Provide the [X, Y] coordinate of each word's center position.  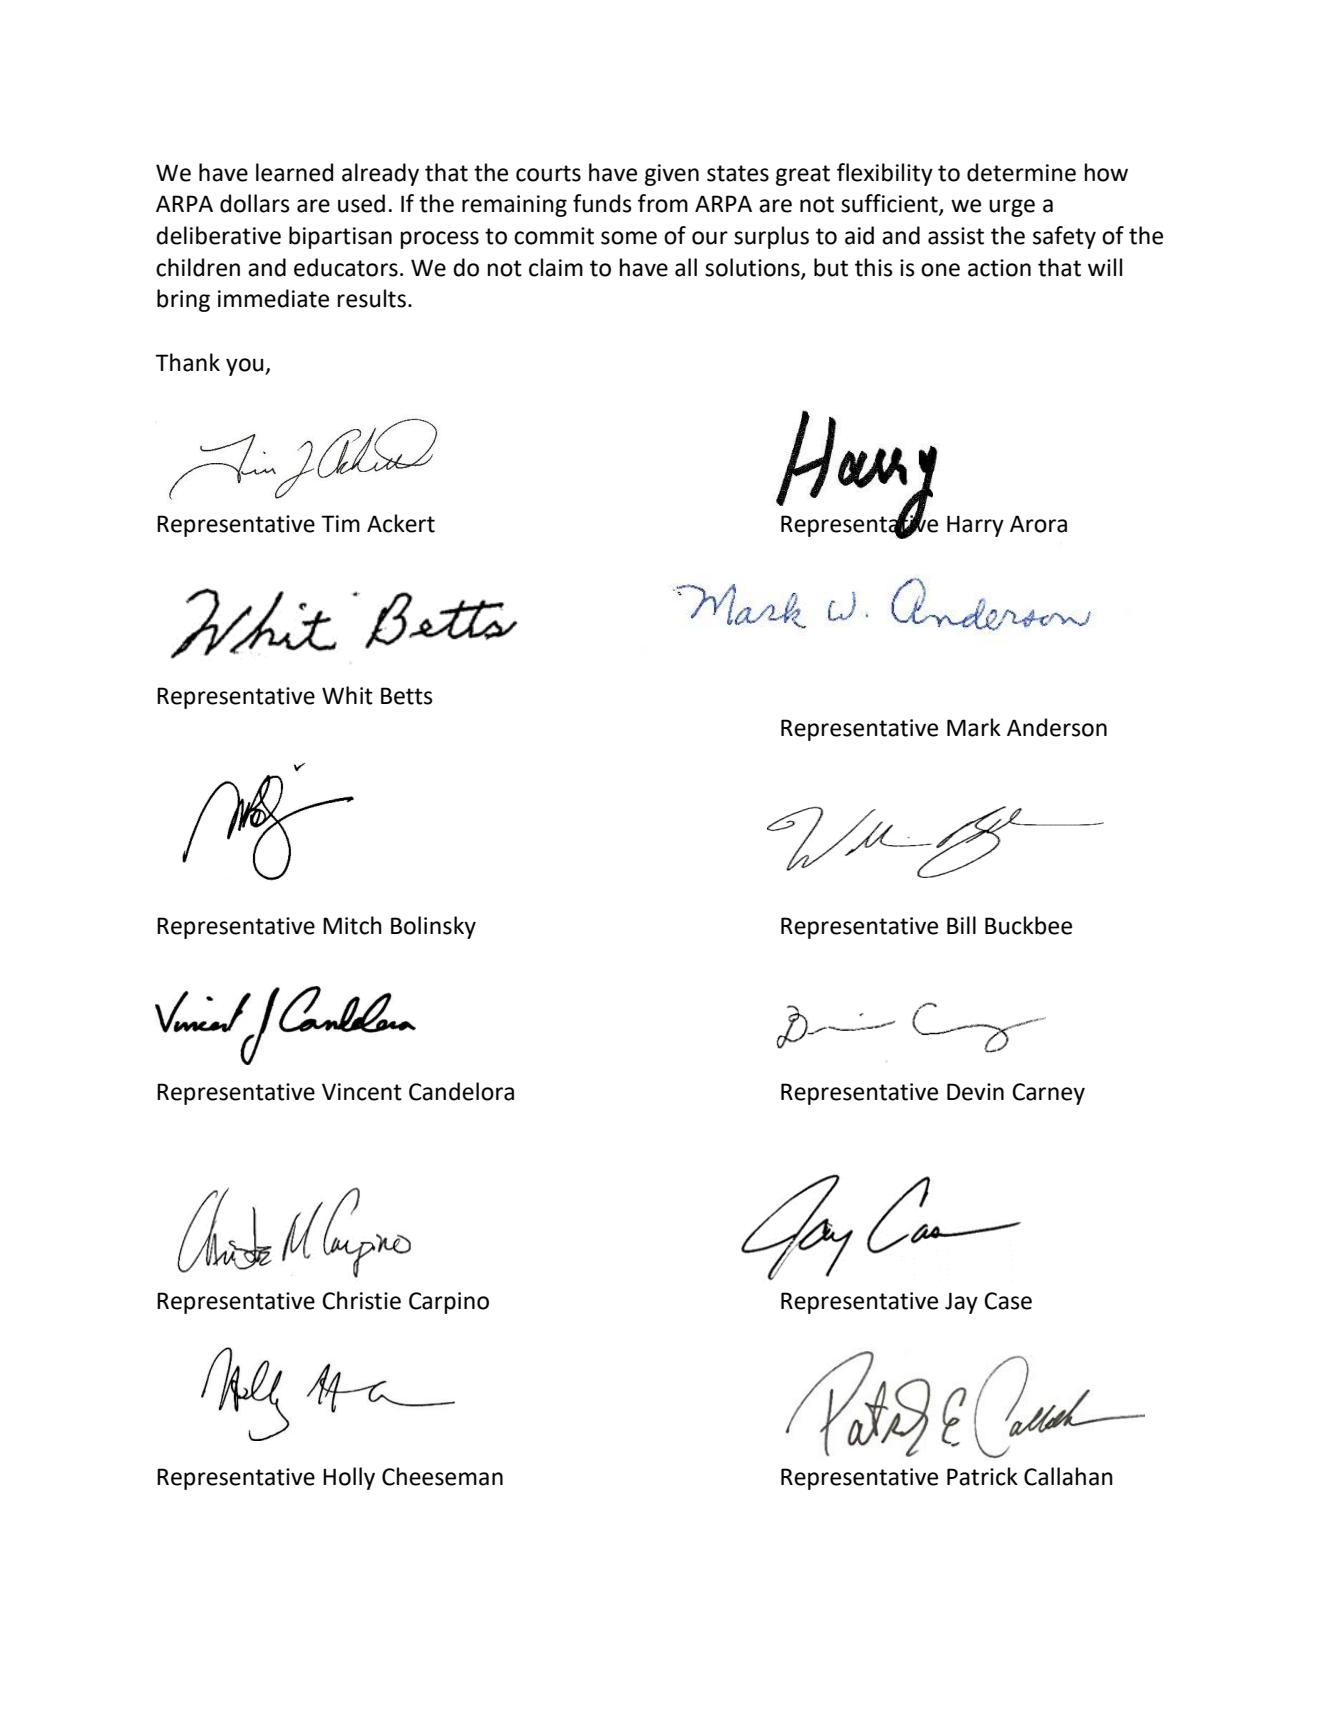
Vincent [362, 1092]
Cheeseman [442, 1476]
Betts [407, 696]
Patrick [982, 1476]
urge [1012, 208]
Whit [347, 695]
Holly [349, 1478]
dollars [255, 203]
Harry [975, 526]
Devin [975, 1092]
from [663, 203]
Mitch [352, 925]
